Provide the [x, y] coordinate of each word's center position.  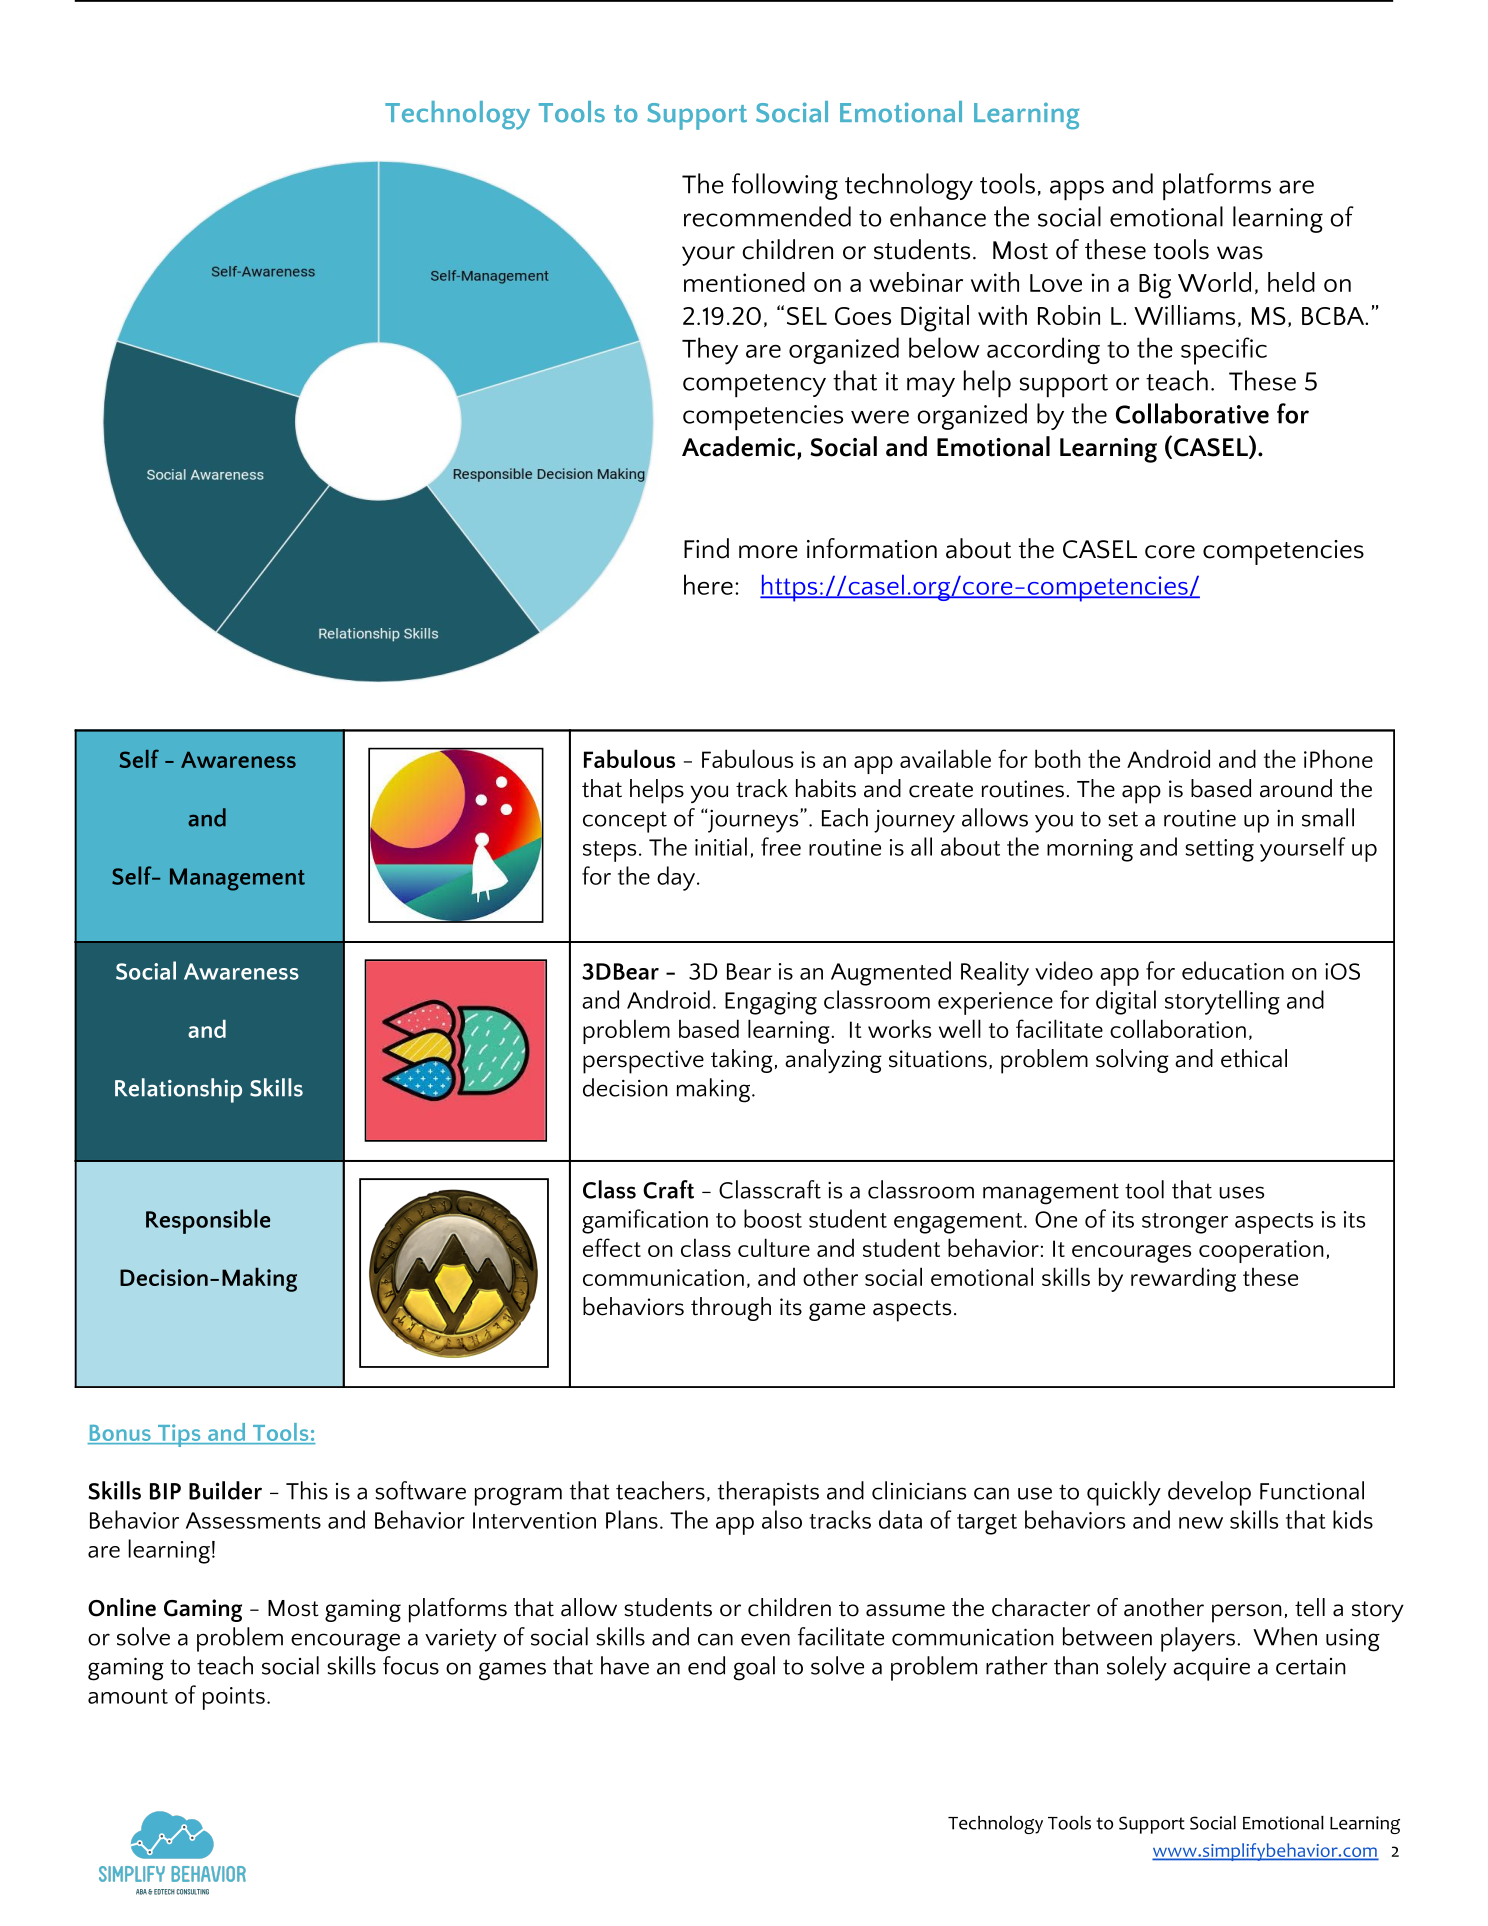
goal [754, 1668]
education [1233, 970]
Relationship [178, 1090]
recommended [767, 216]
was [1240, 253]
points [234, 1698]
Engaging [771, 1003]
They [710, 351]
